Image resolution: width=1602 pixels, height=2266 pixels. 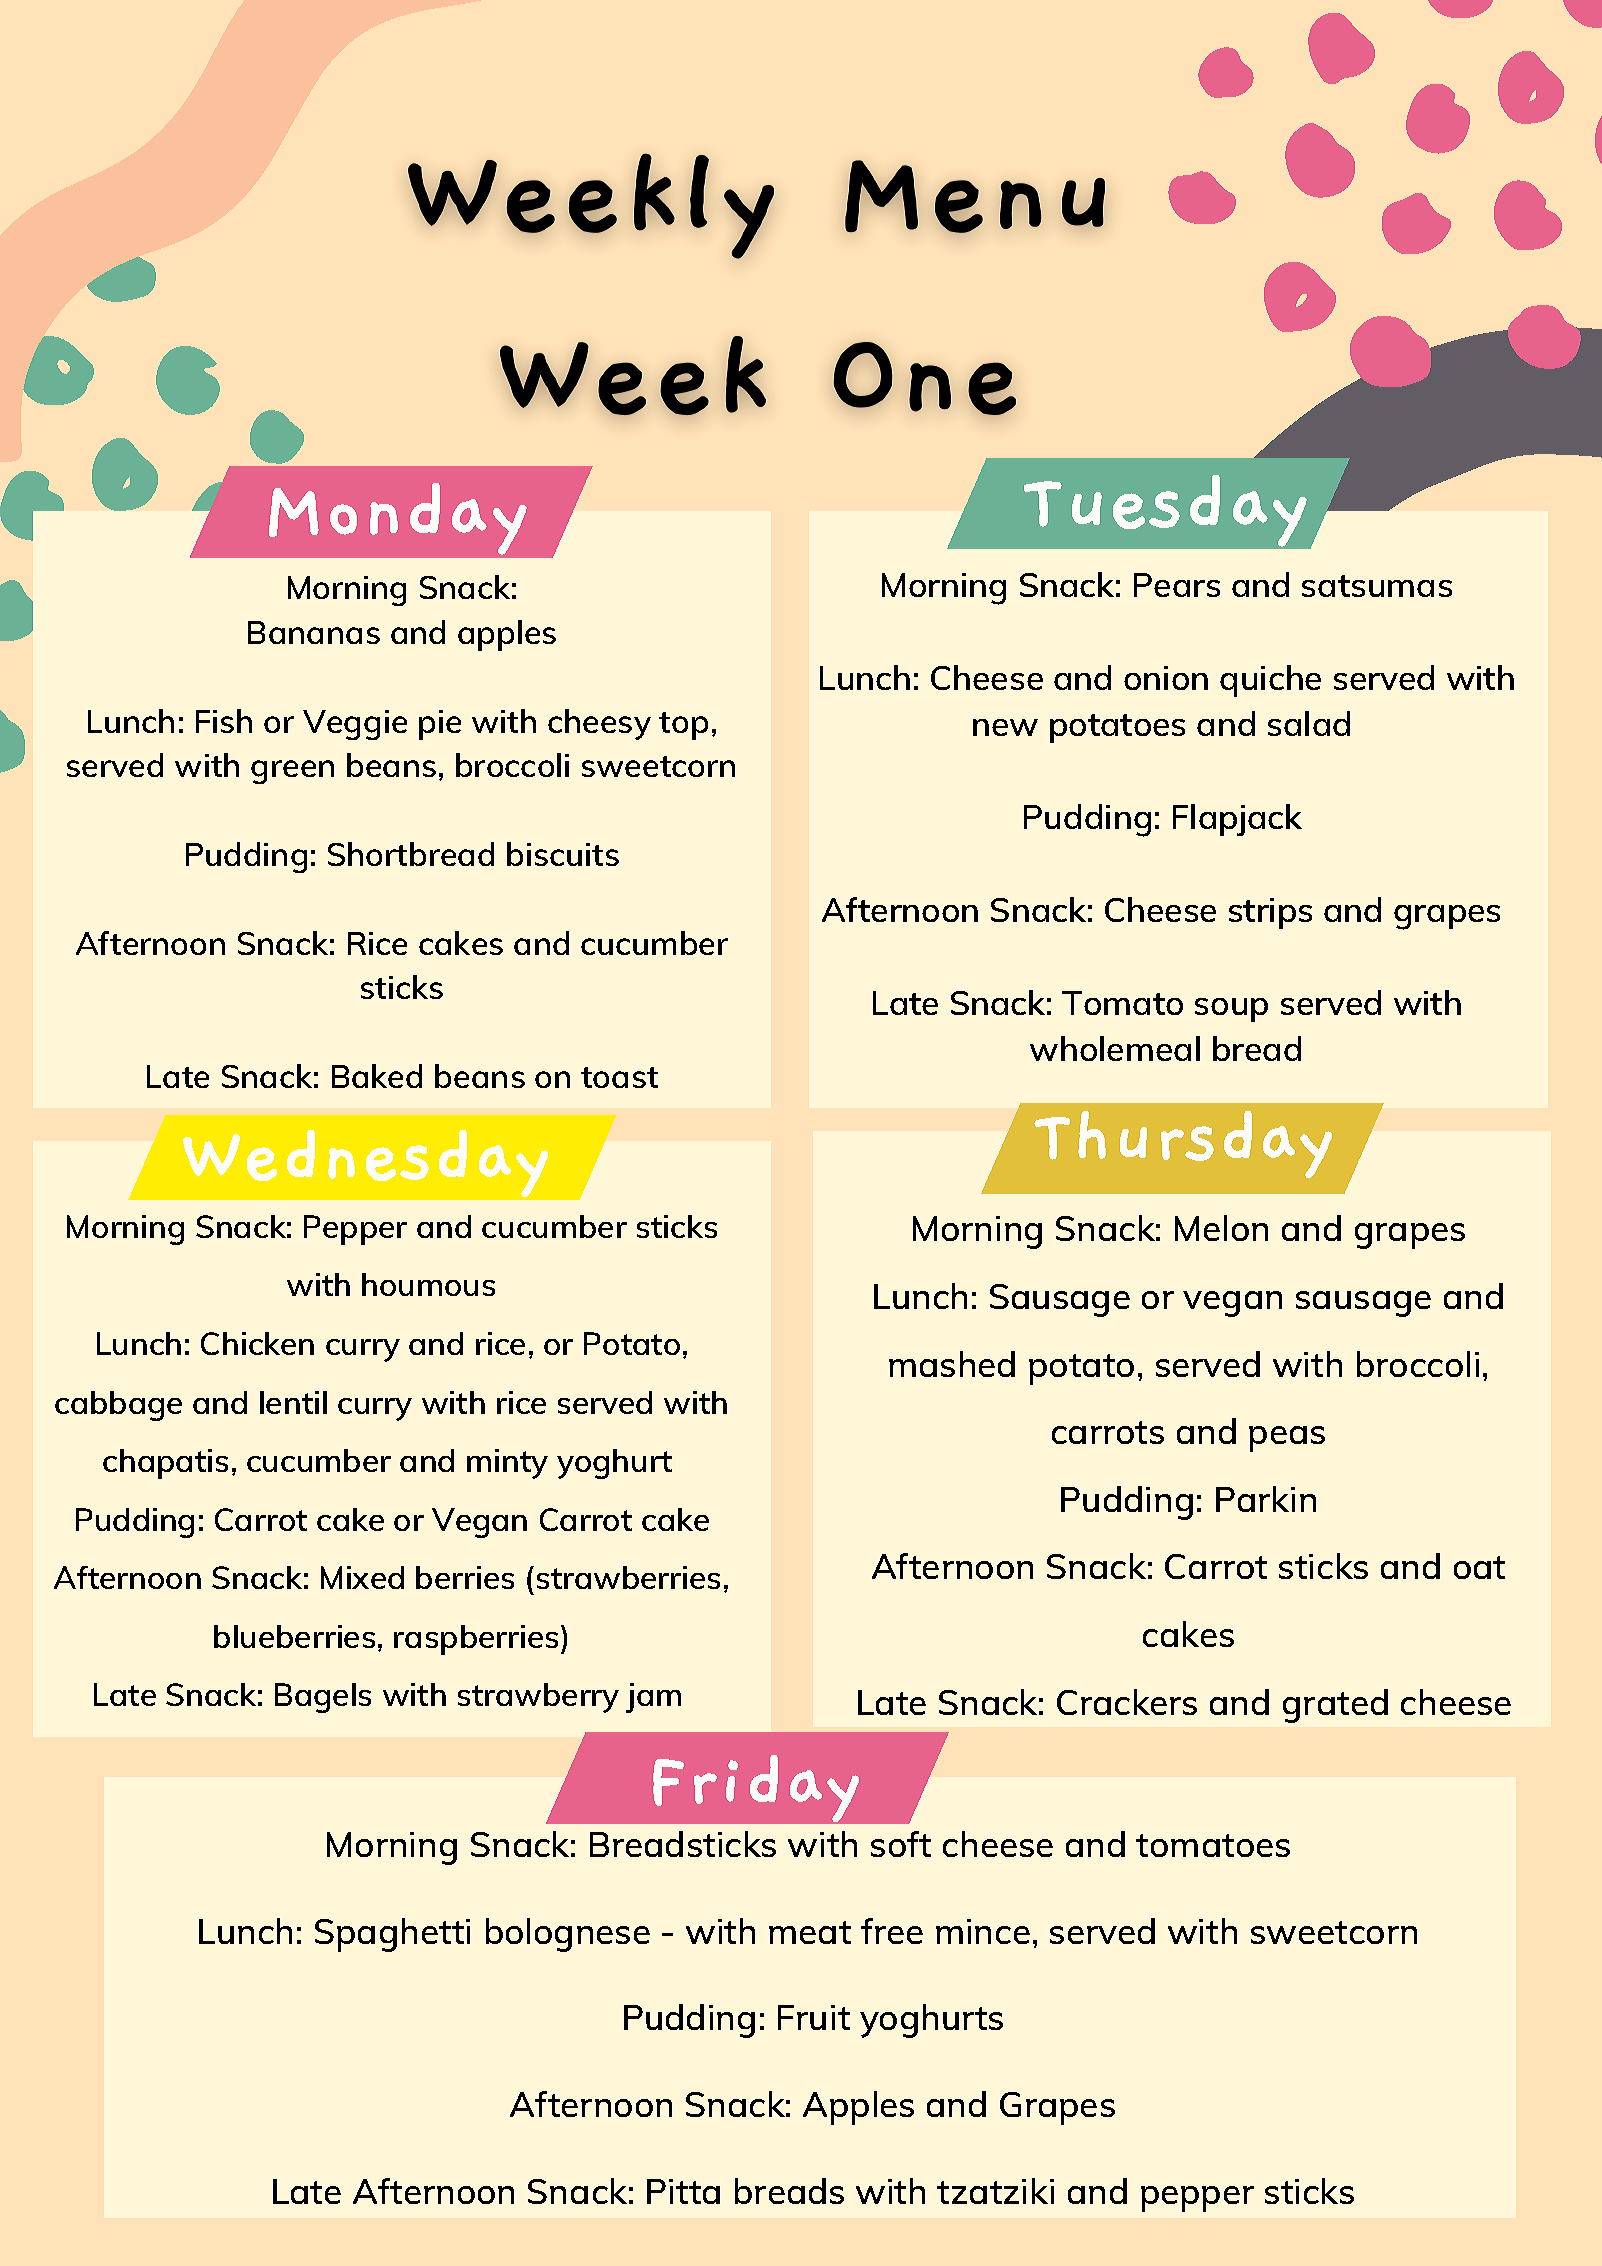 I want to click on Thursday, so click(x=1183, y=1144).
